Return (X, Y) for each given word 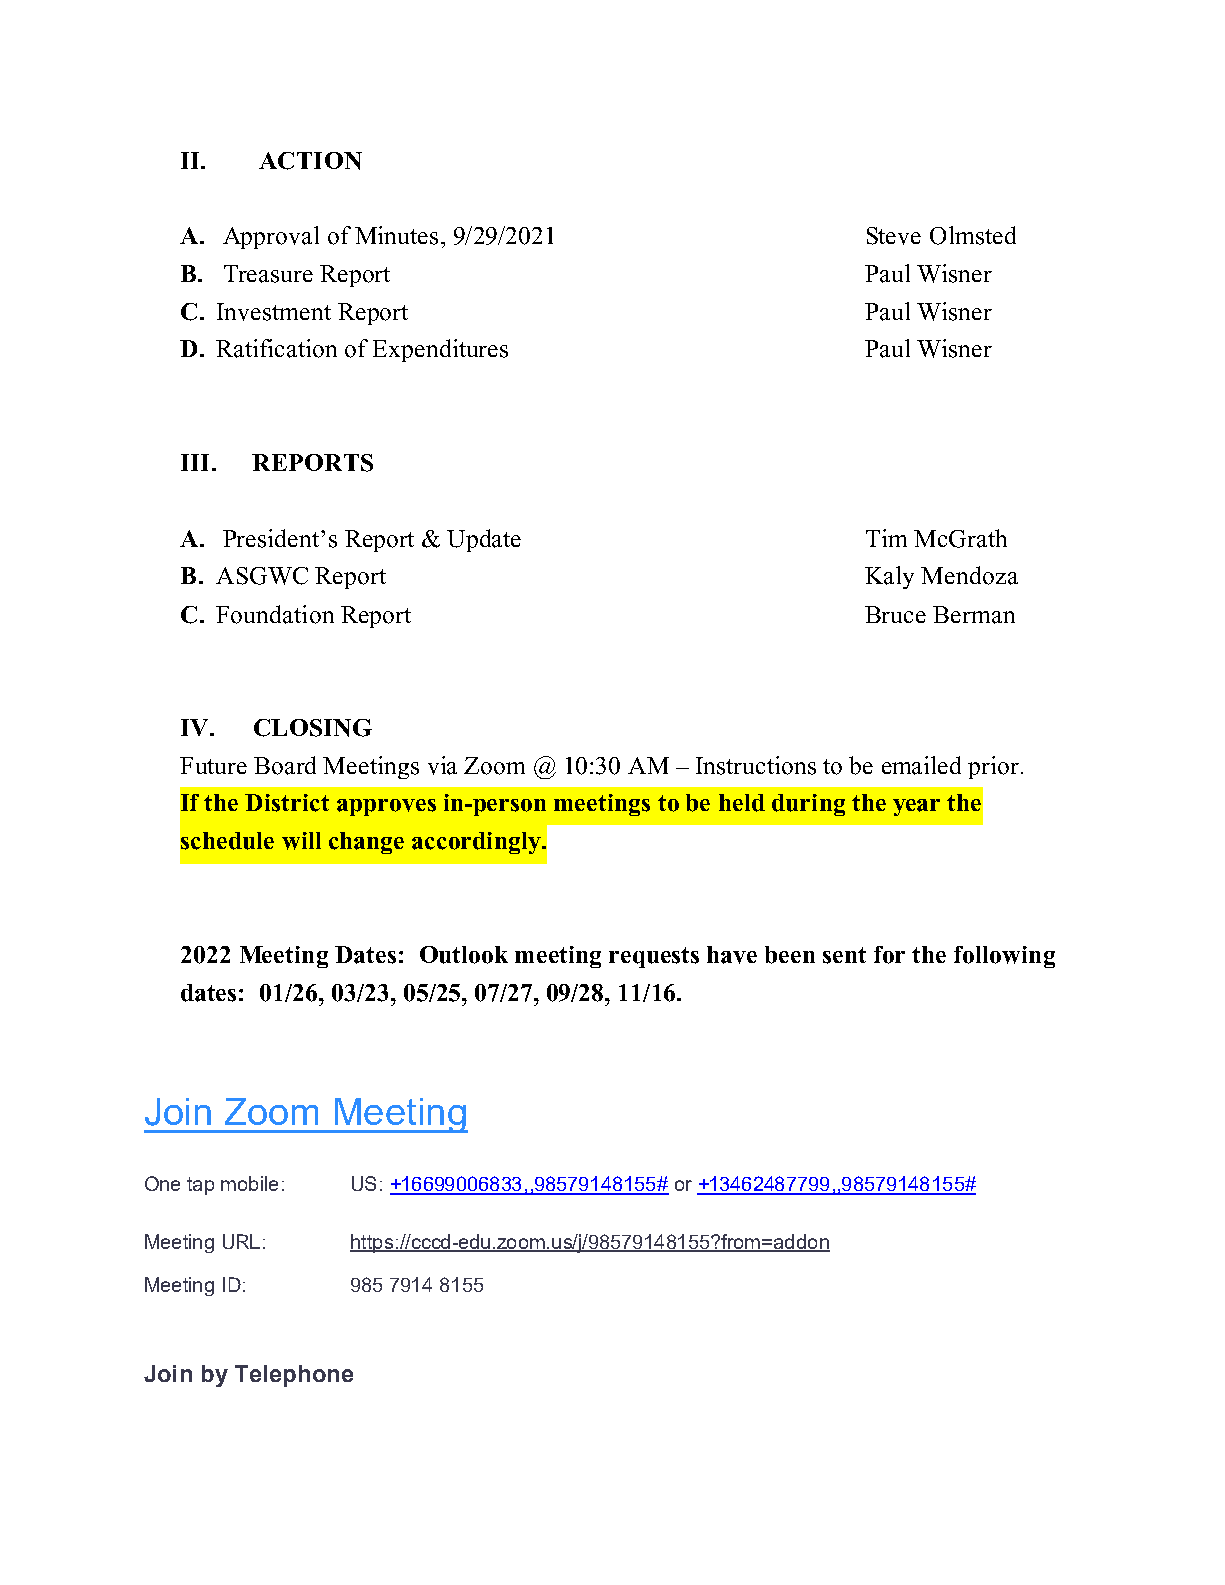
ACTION (310, 161)
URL (241, 1241)
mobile (249, 1183)
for (889, 955)
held (742, 803)
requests (654, 957)
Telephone (294, 1376)
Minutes (396, 235)
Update (484, 540)
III (195, 462)
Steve (894, 236)
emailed (921, 765)
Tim (886, 538)
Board (285, 765)
